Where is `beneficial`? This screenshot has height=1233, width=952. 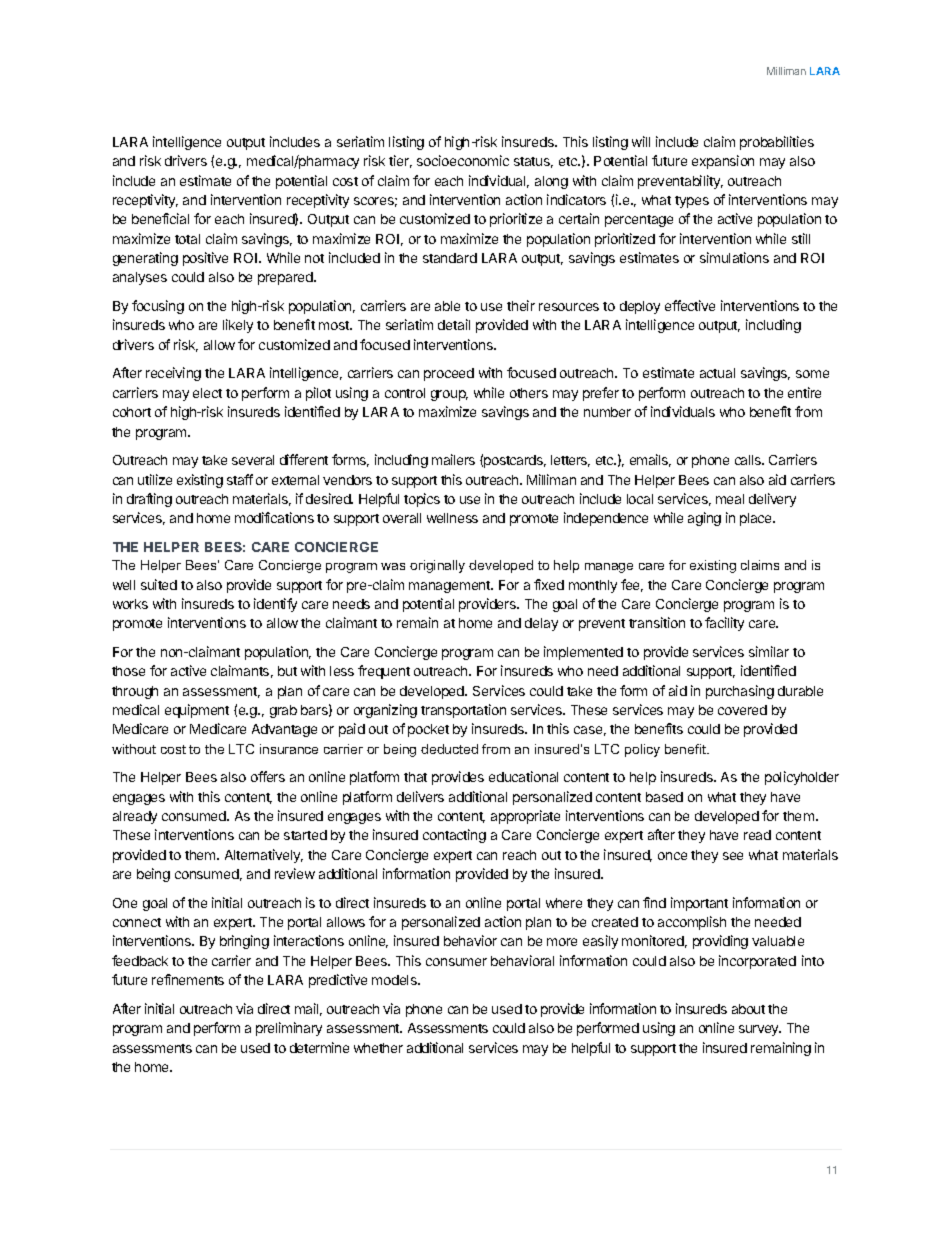
beneficial is located at coordinates (160, 218).
